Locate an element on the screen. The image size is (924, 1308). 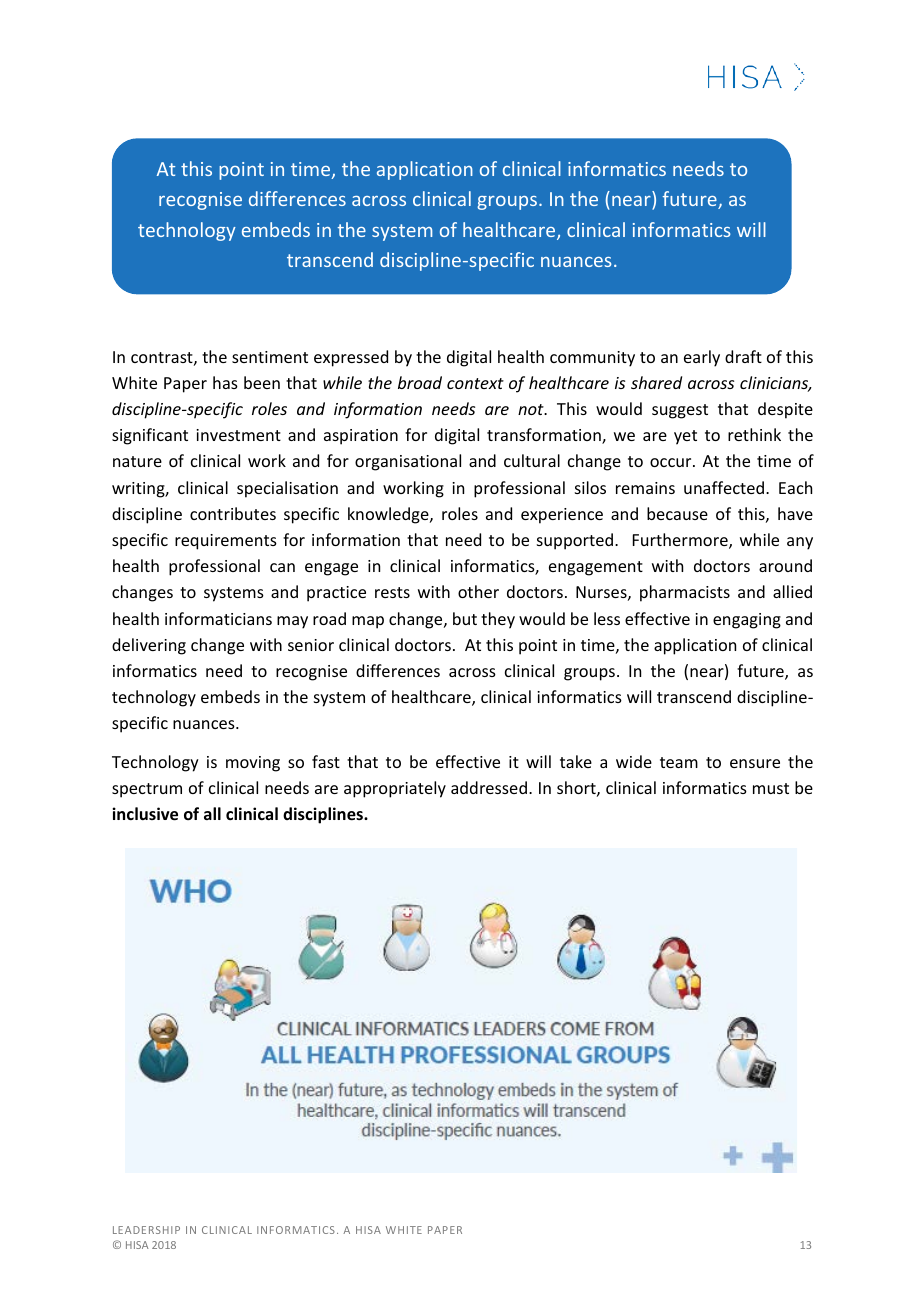
early is located at coordinates (702, 358).
